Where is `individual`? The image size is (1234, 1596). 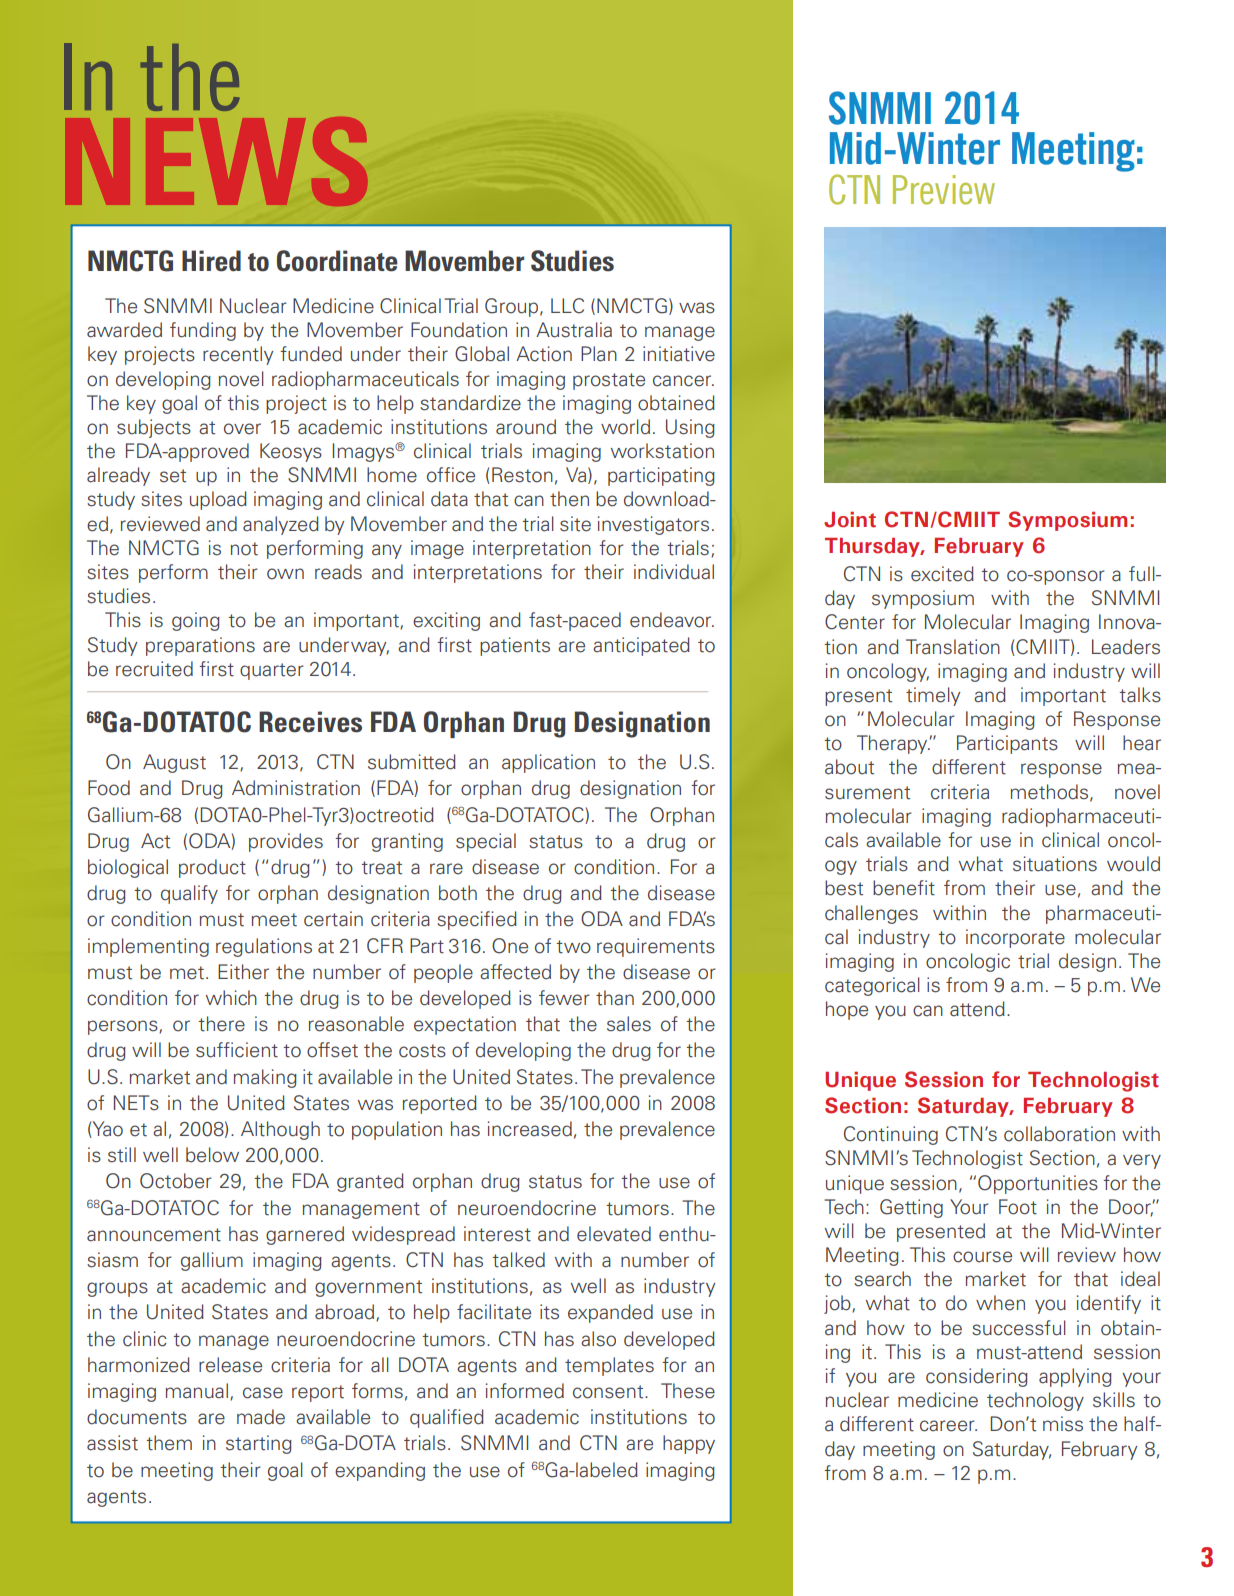
individual is located at coordinates (674, 572).
